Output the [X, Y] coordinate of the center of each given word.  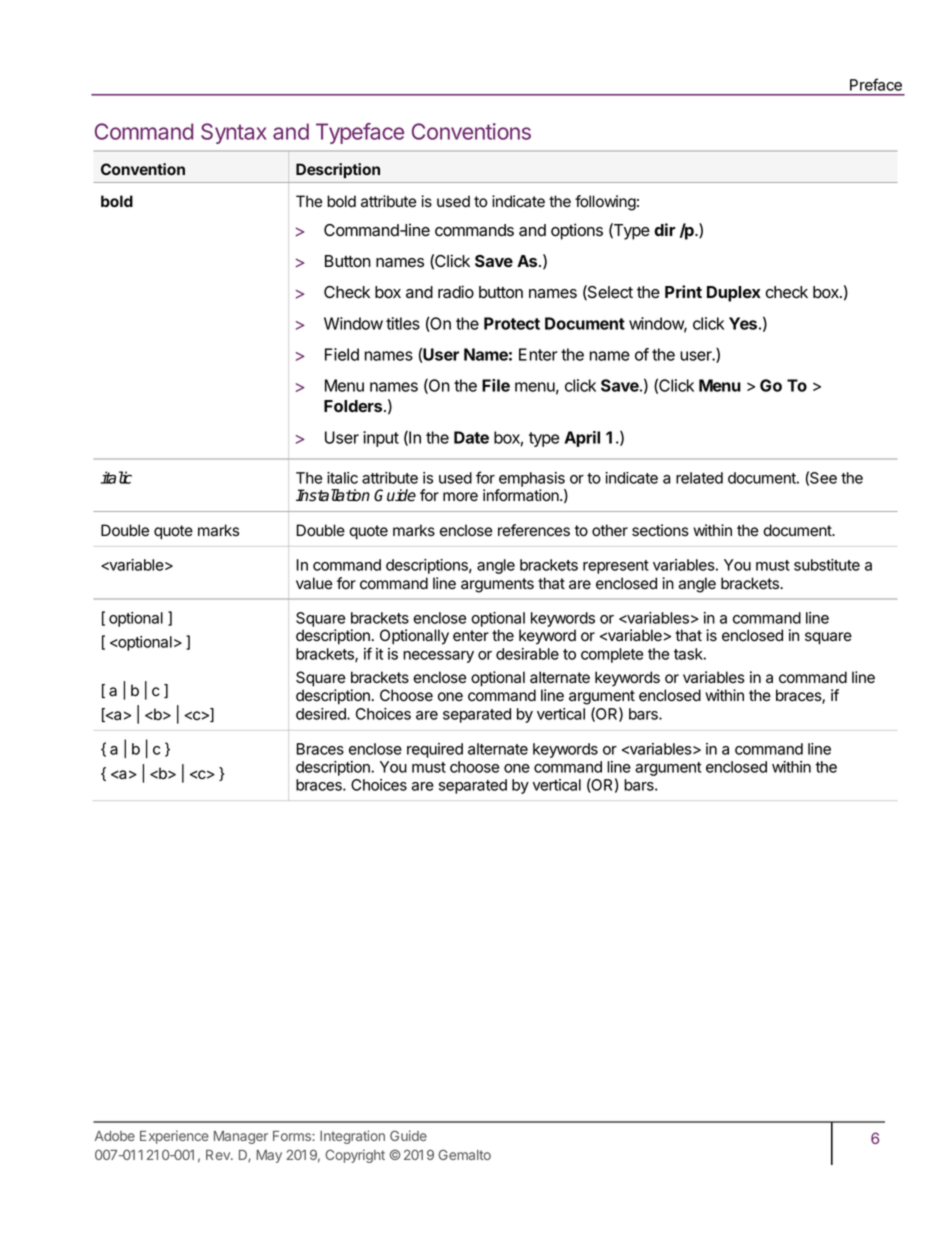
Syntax [233, 133]
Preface [876, 84]
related [699, 478]
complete [612, 655]
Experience [174, 1137]
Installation [333, 495]
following [605, 203]
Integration [352, 1137]
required [435, 750]
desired [322, 714]
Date [471, 437]
